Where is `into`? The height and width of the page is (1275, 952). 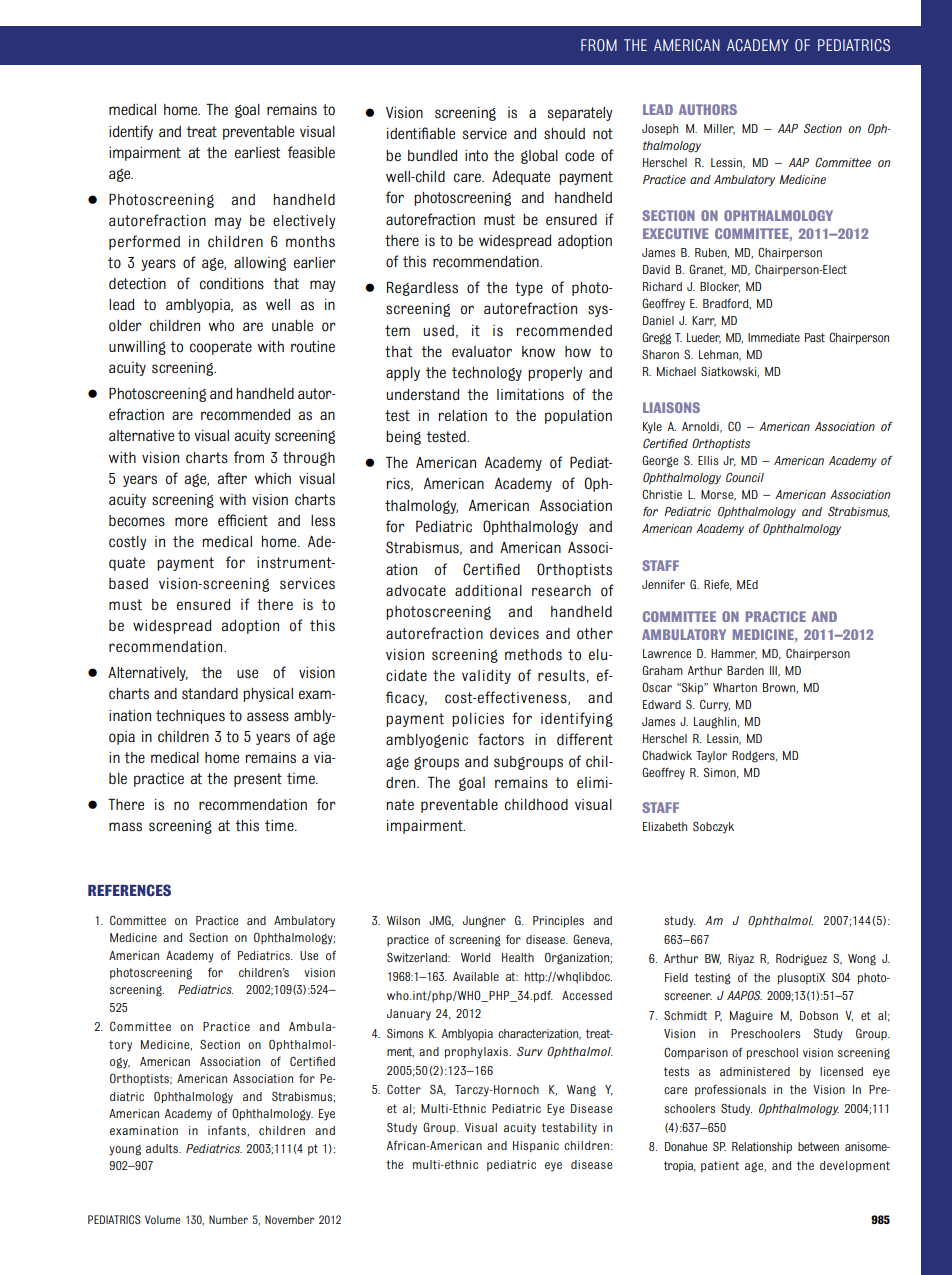
into is located at coordinates (476, 156).
